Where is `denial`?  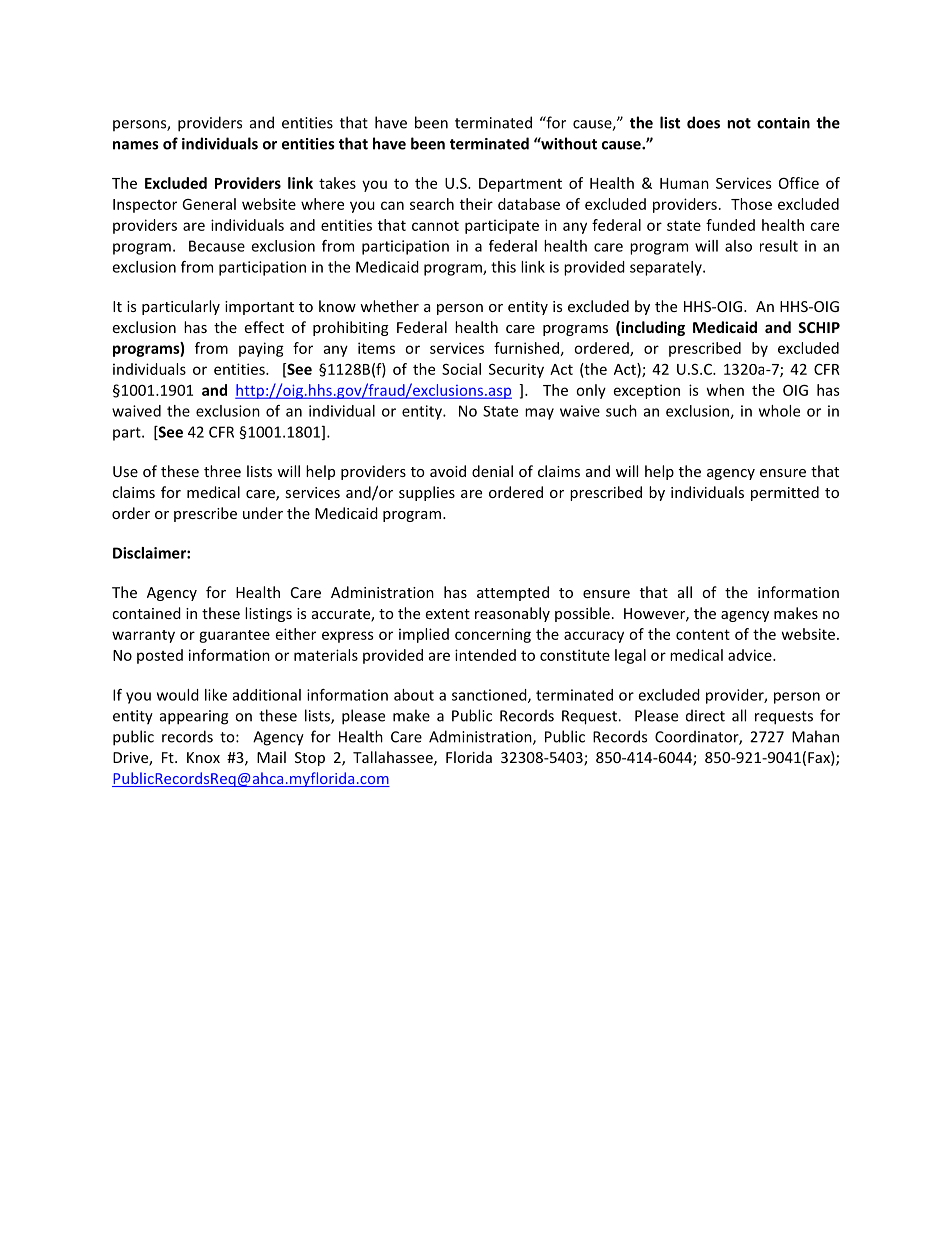 denial is located at coordinates (492, 471).
